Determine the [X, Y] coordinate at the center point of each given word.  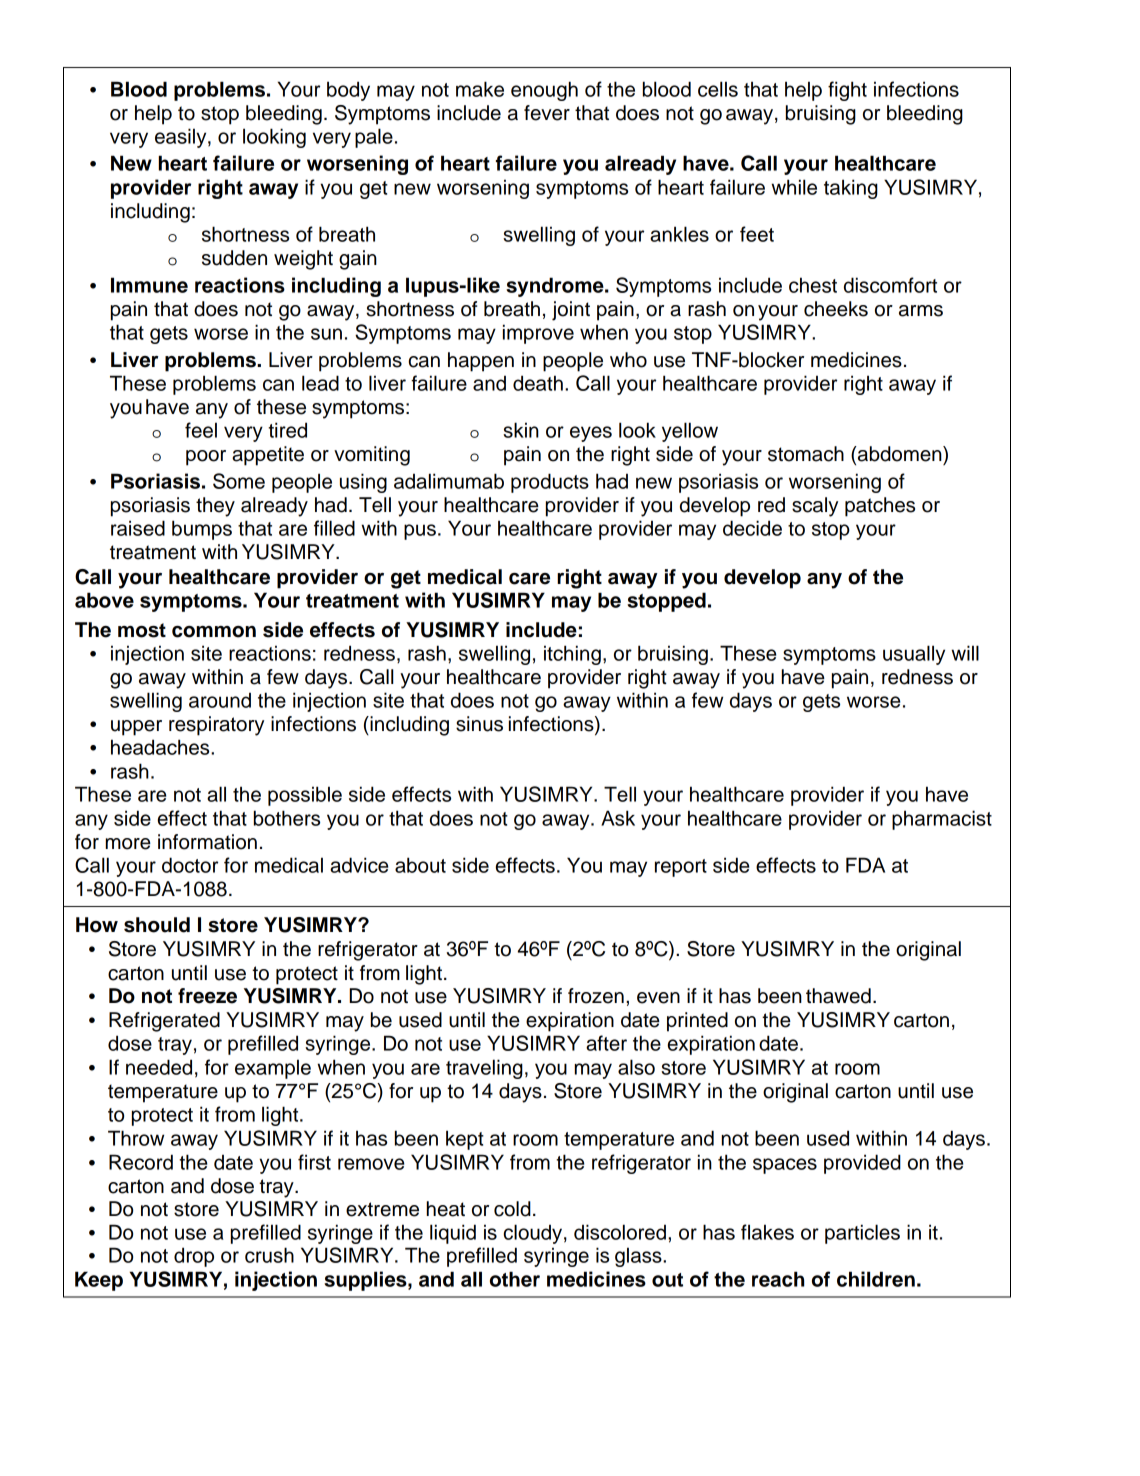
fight [847, 91]
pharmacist [942, 820]
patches [880, 507]
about [420, 865]
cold [512, 1209]
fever [547, 113]
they [215, 507]
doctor [190, 865]
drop [194, 1257]
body [348, 91]
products [550, 483]
